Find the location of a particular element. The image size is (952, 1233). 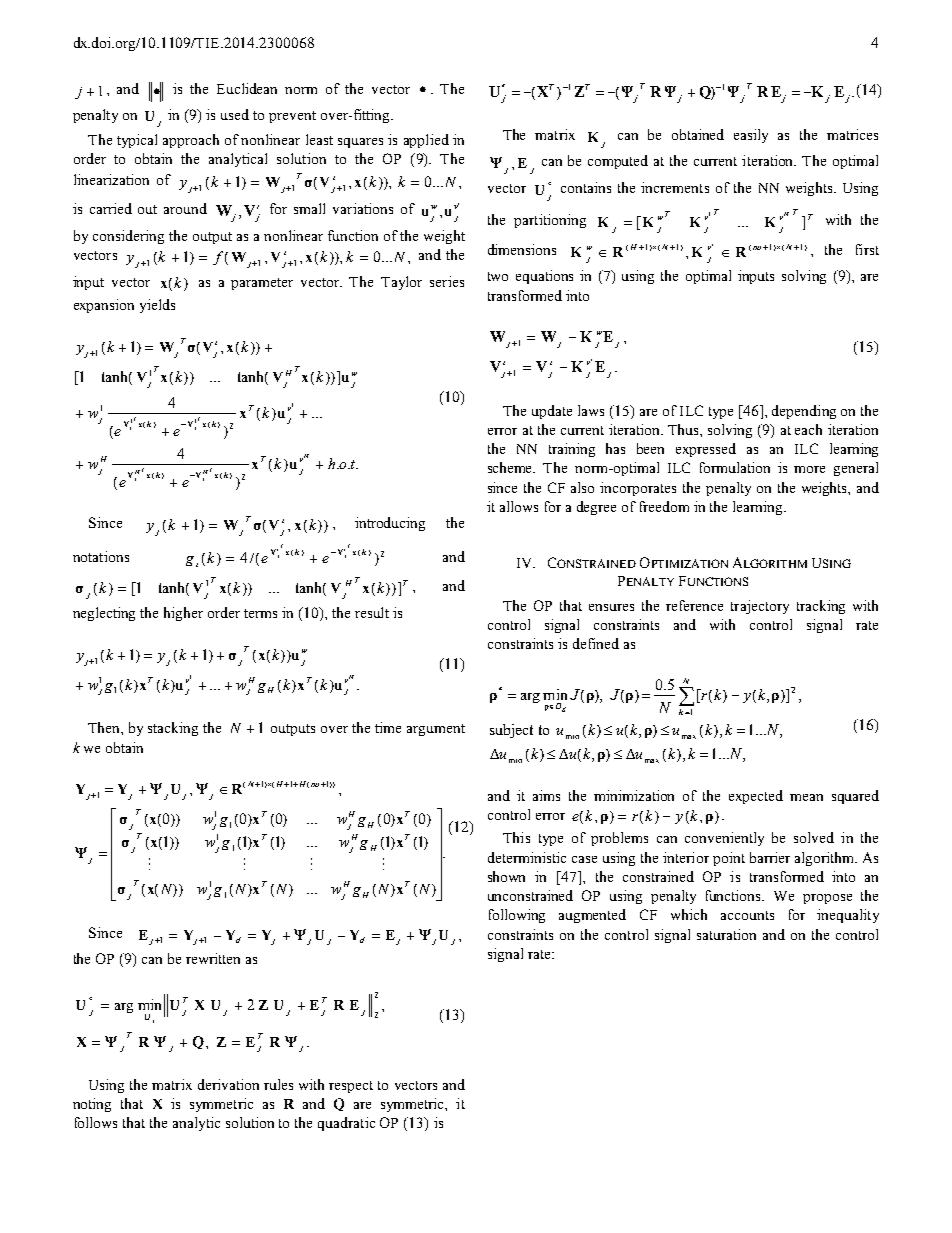

result is located at coordinates (372, 612).
